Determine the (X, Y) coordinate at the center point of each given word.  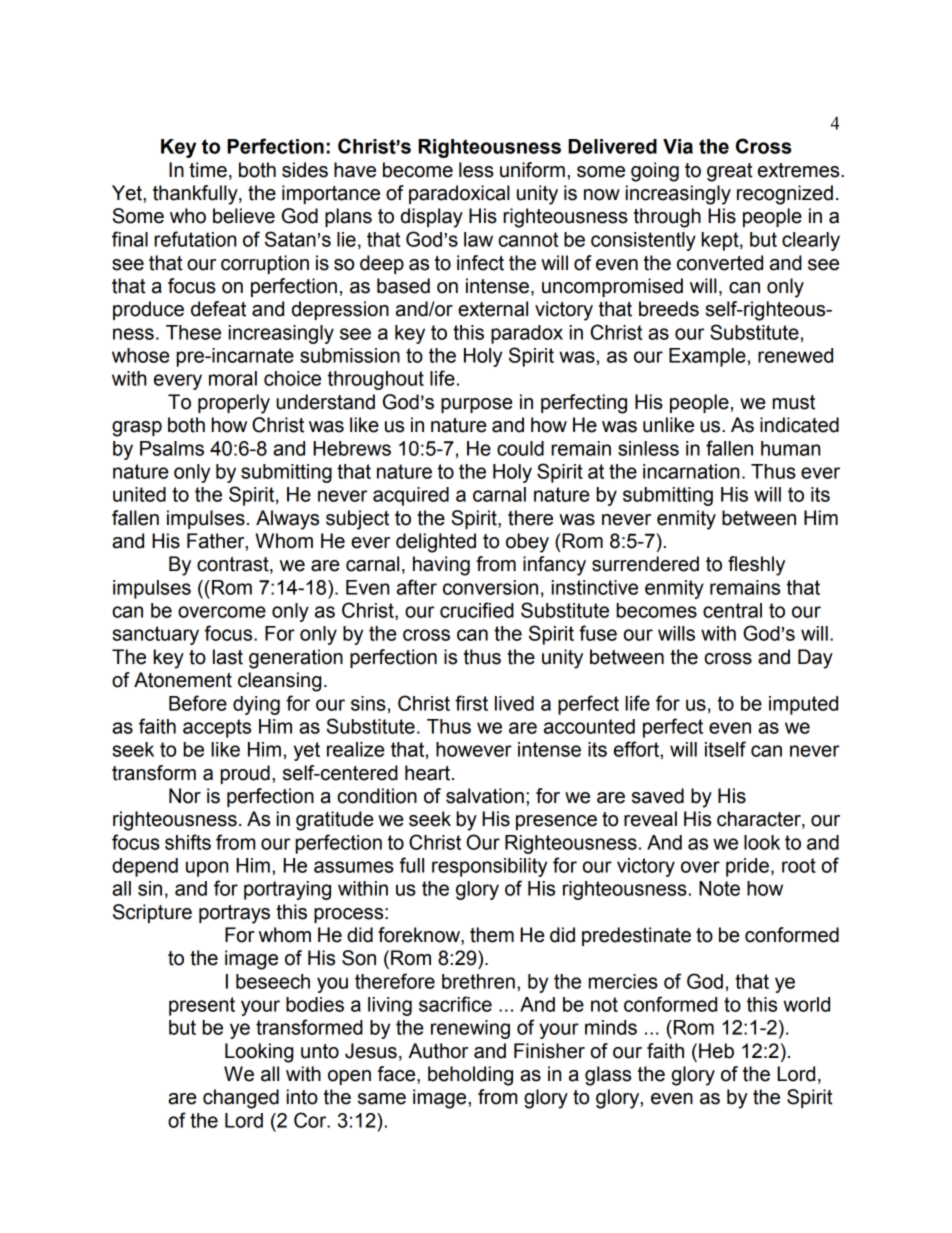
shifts (188, 842)
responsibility (489, 867)
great (730, 172)
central (732, 610)
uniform (532, 170)
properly (234, 404)
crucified (477, 610)
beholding (470, 1076)
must (794, 402)
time (208, 170)
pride (747, 867)
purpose (476, 405)
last (228, 657)
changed (241, 1099)
